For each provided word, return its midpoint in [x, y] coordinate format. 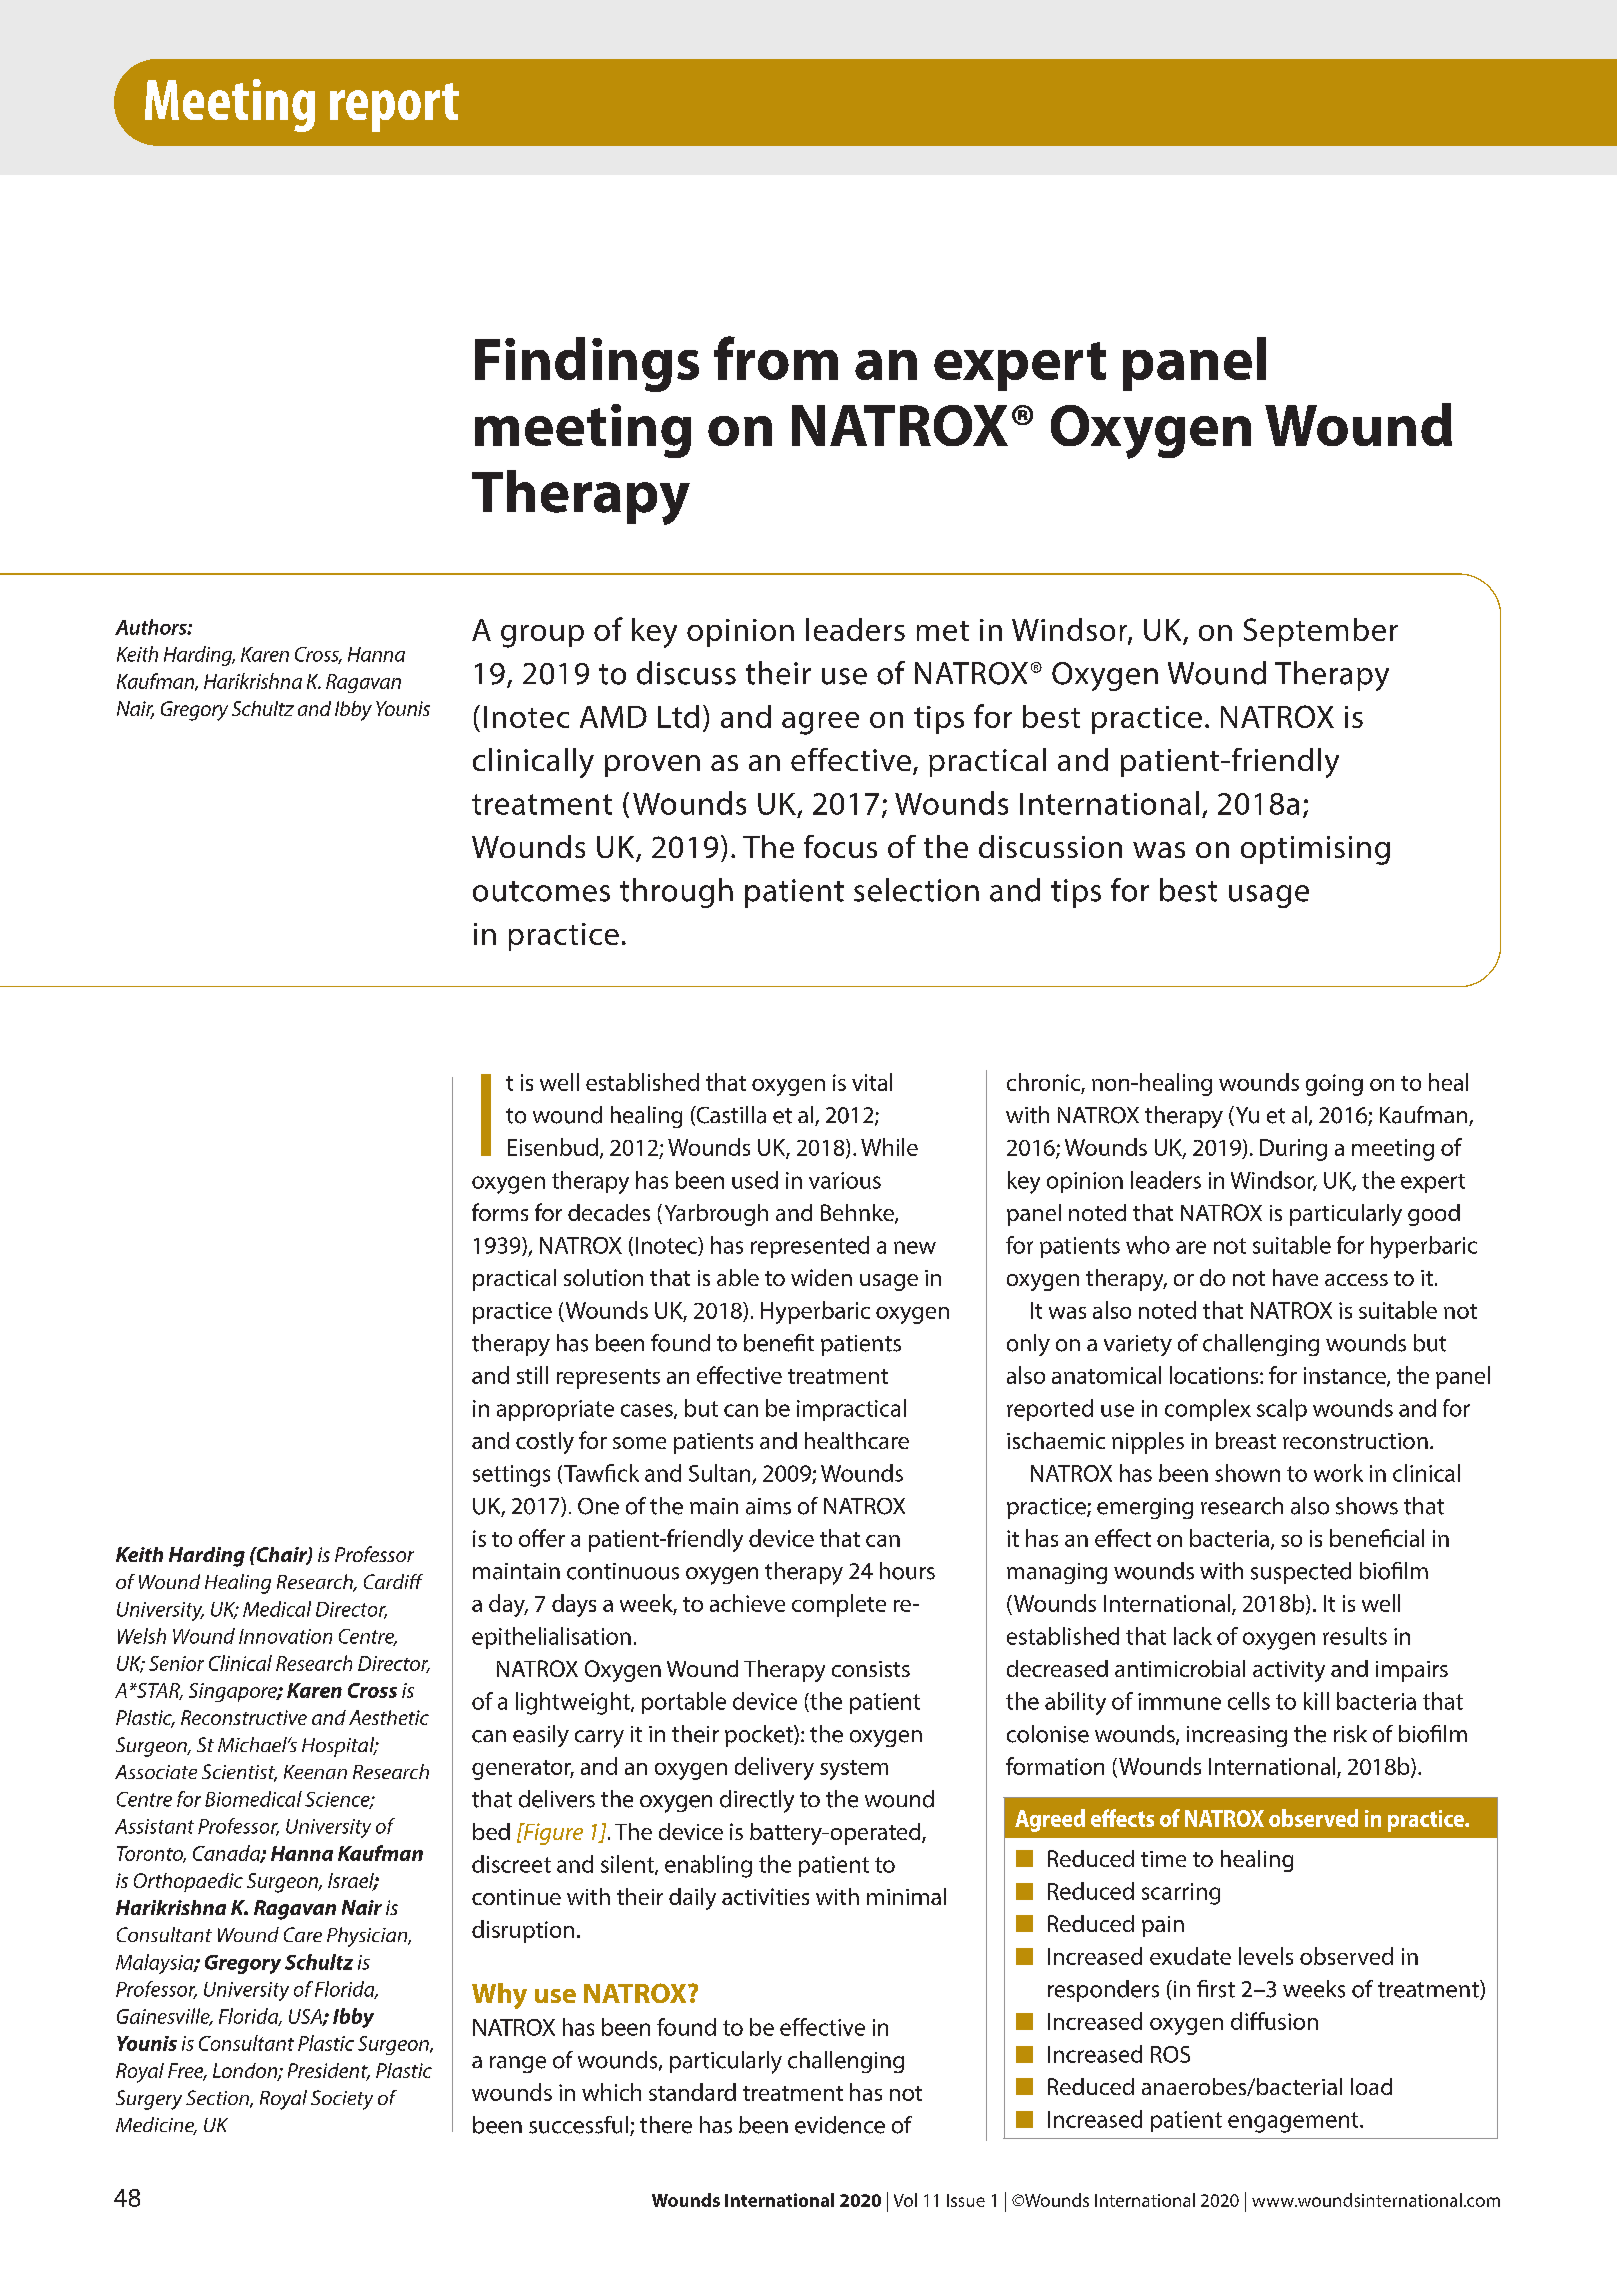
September [1321, 632]
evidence [840, 2125]
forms [500, 1212]
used [755, 1180]
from [776, 358]
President [329, 2072]
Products [230, 102]
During [1293, 1150]
